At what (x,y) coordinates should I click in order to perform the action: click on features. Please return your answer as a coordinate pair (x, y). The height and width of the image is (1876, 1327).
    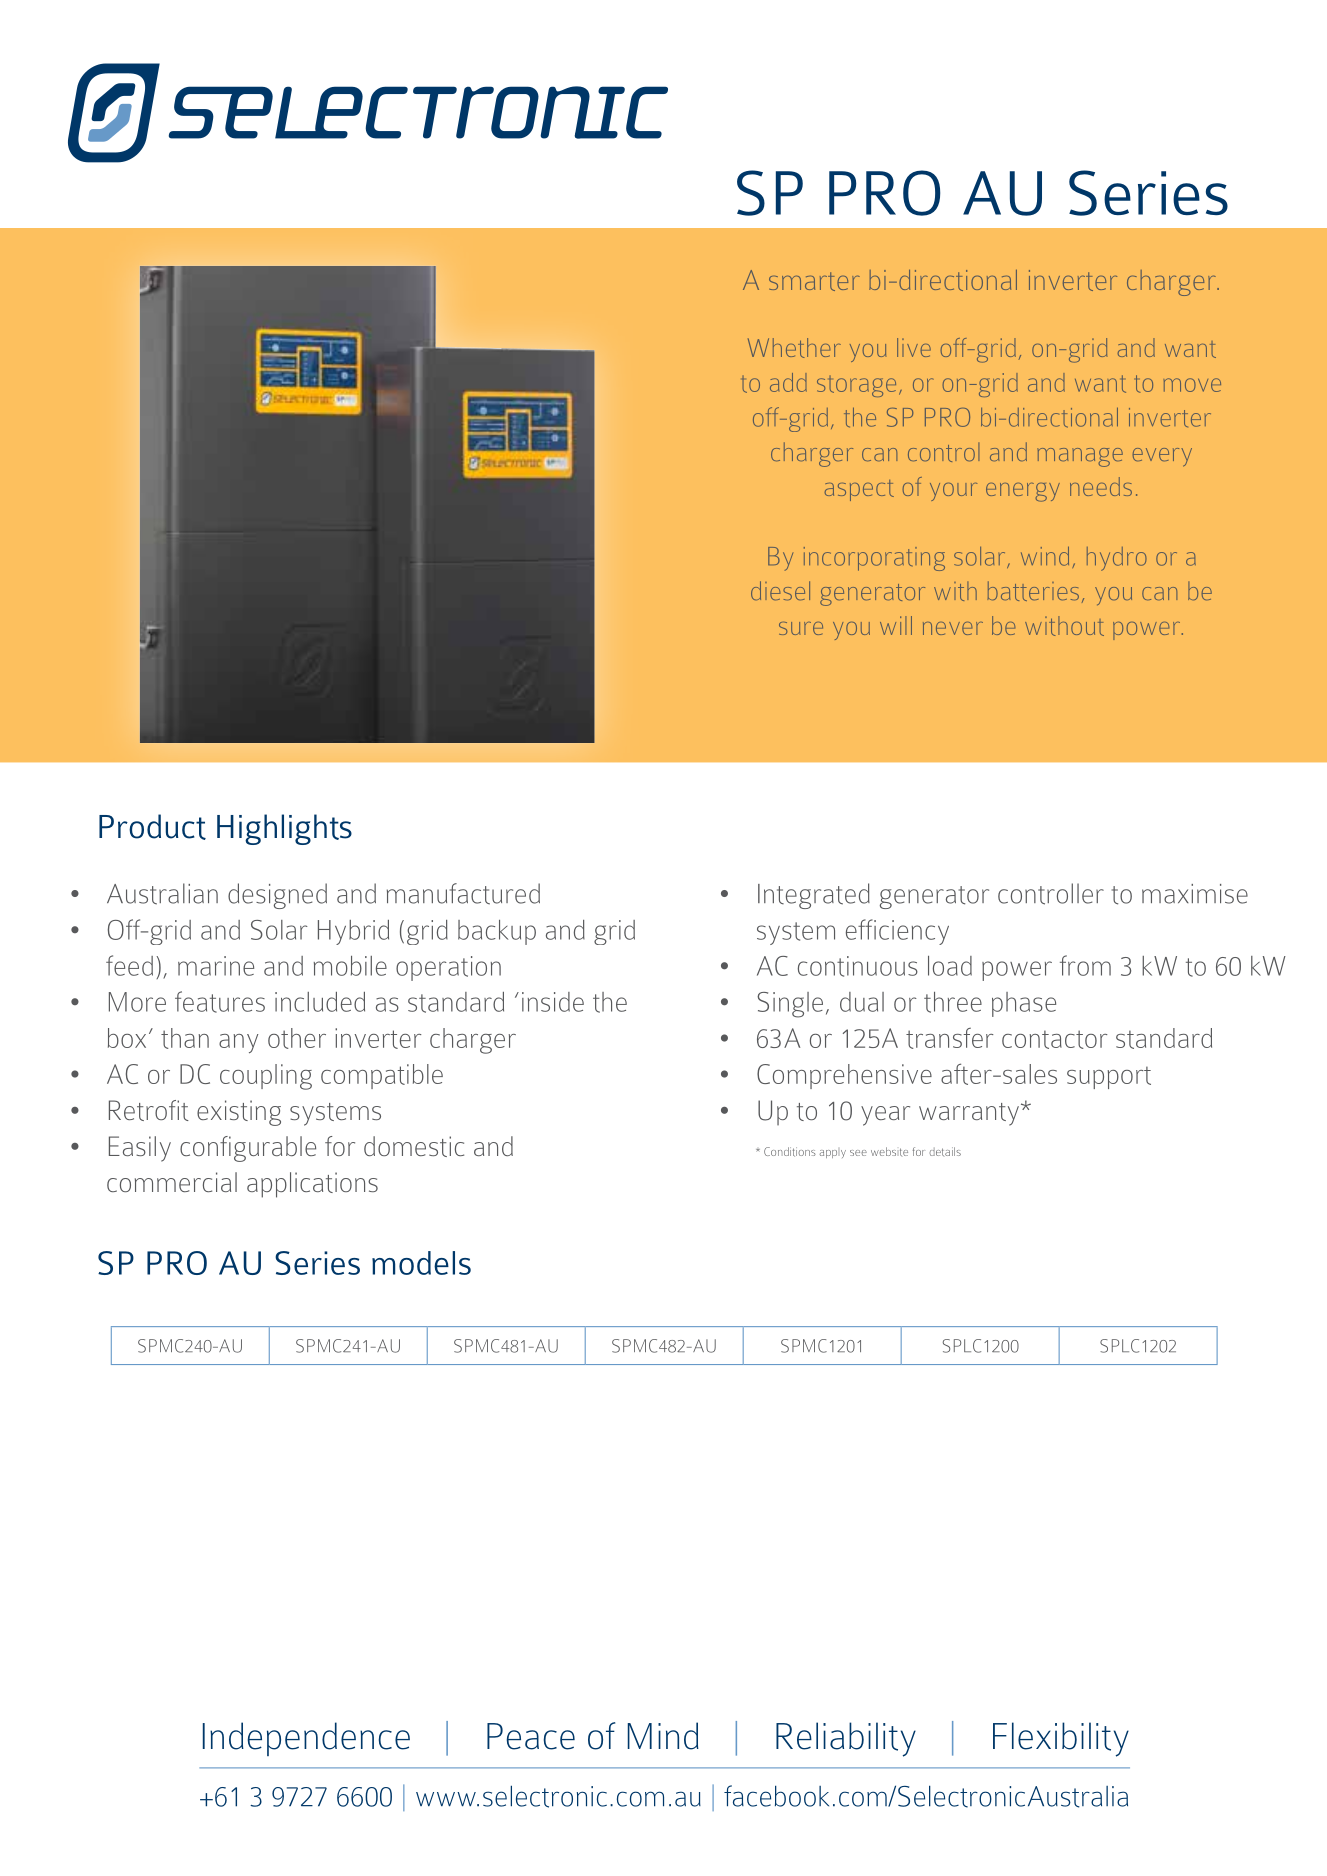
    Looking at the image, I should click on (220, 1002).
